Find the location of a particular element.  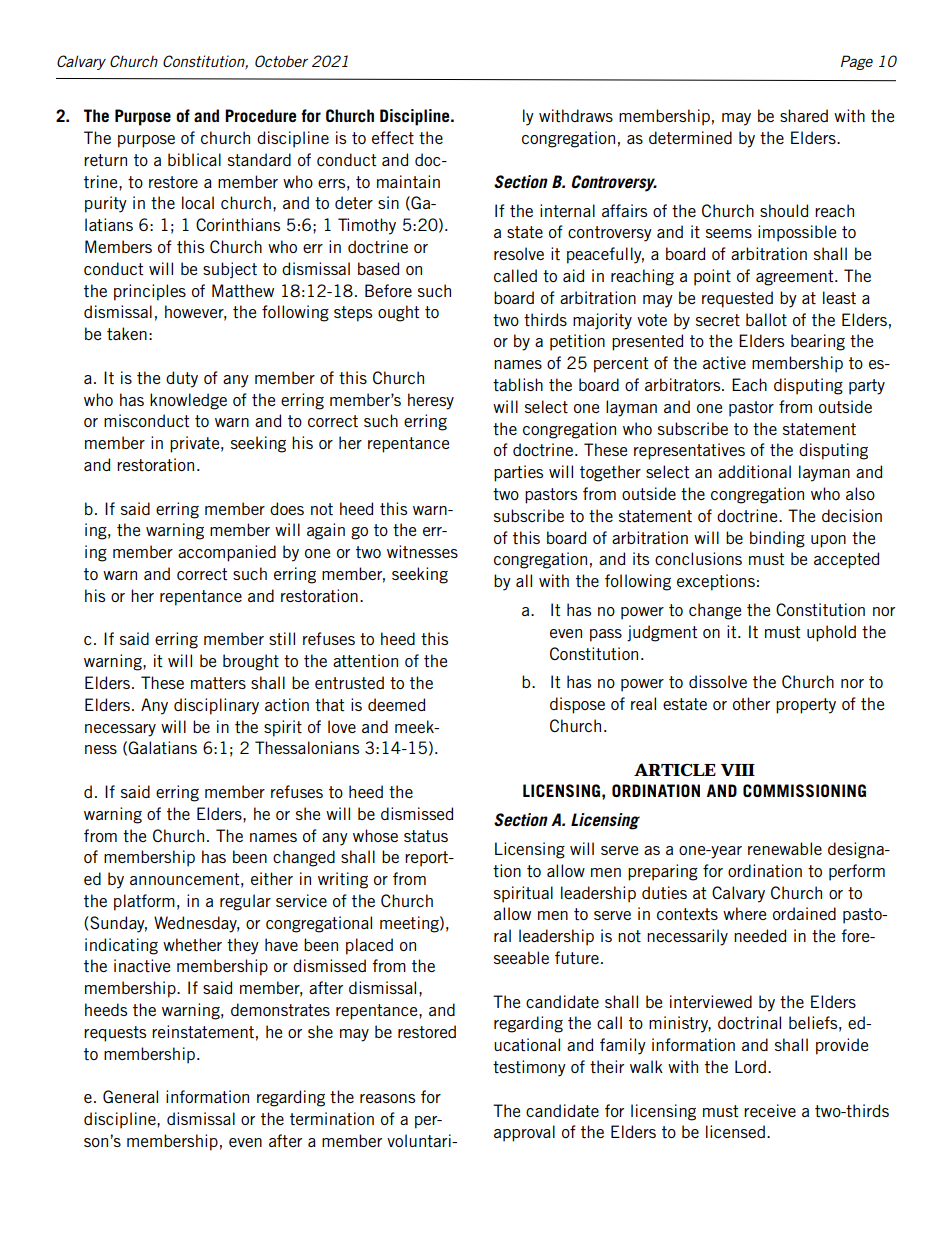

shared is located at coordinates (804, 115).
